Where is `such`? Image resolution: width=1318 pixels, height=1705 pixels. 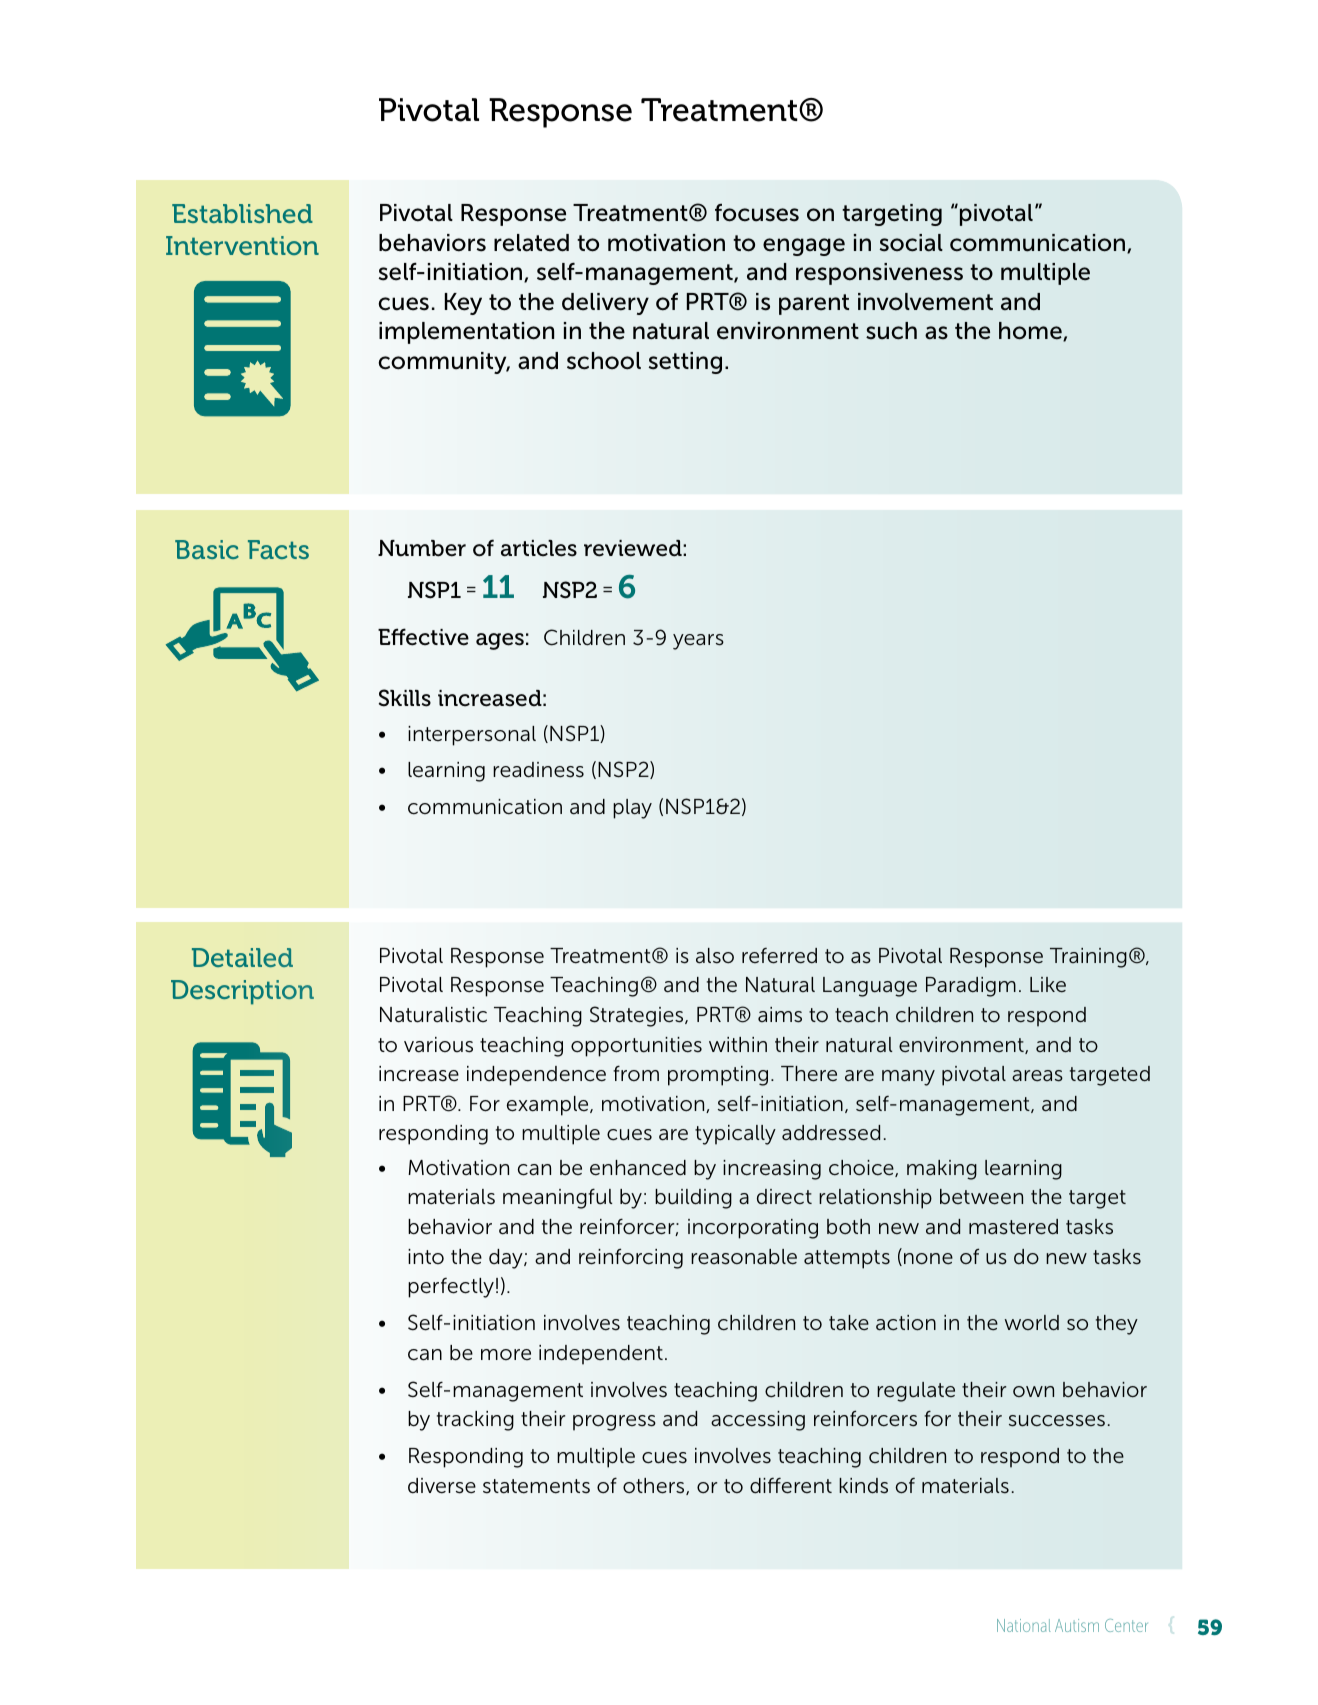 such is located at coordinates (891, 331).
